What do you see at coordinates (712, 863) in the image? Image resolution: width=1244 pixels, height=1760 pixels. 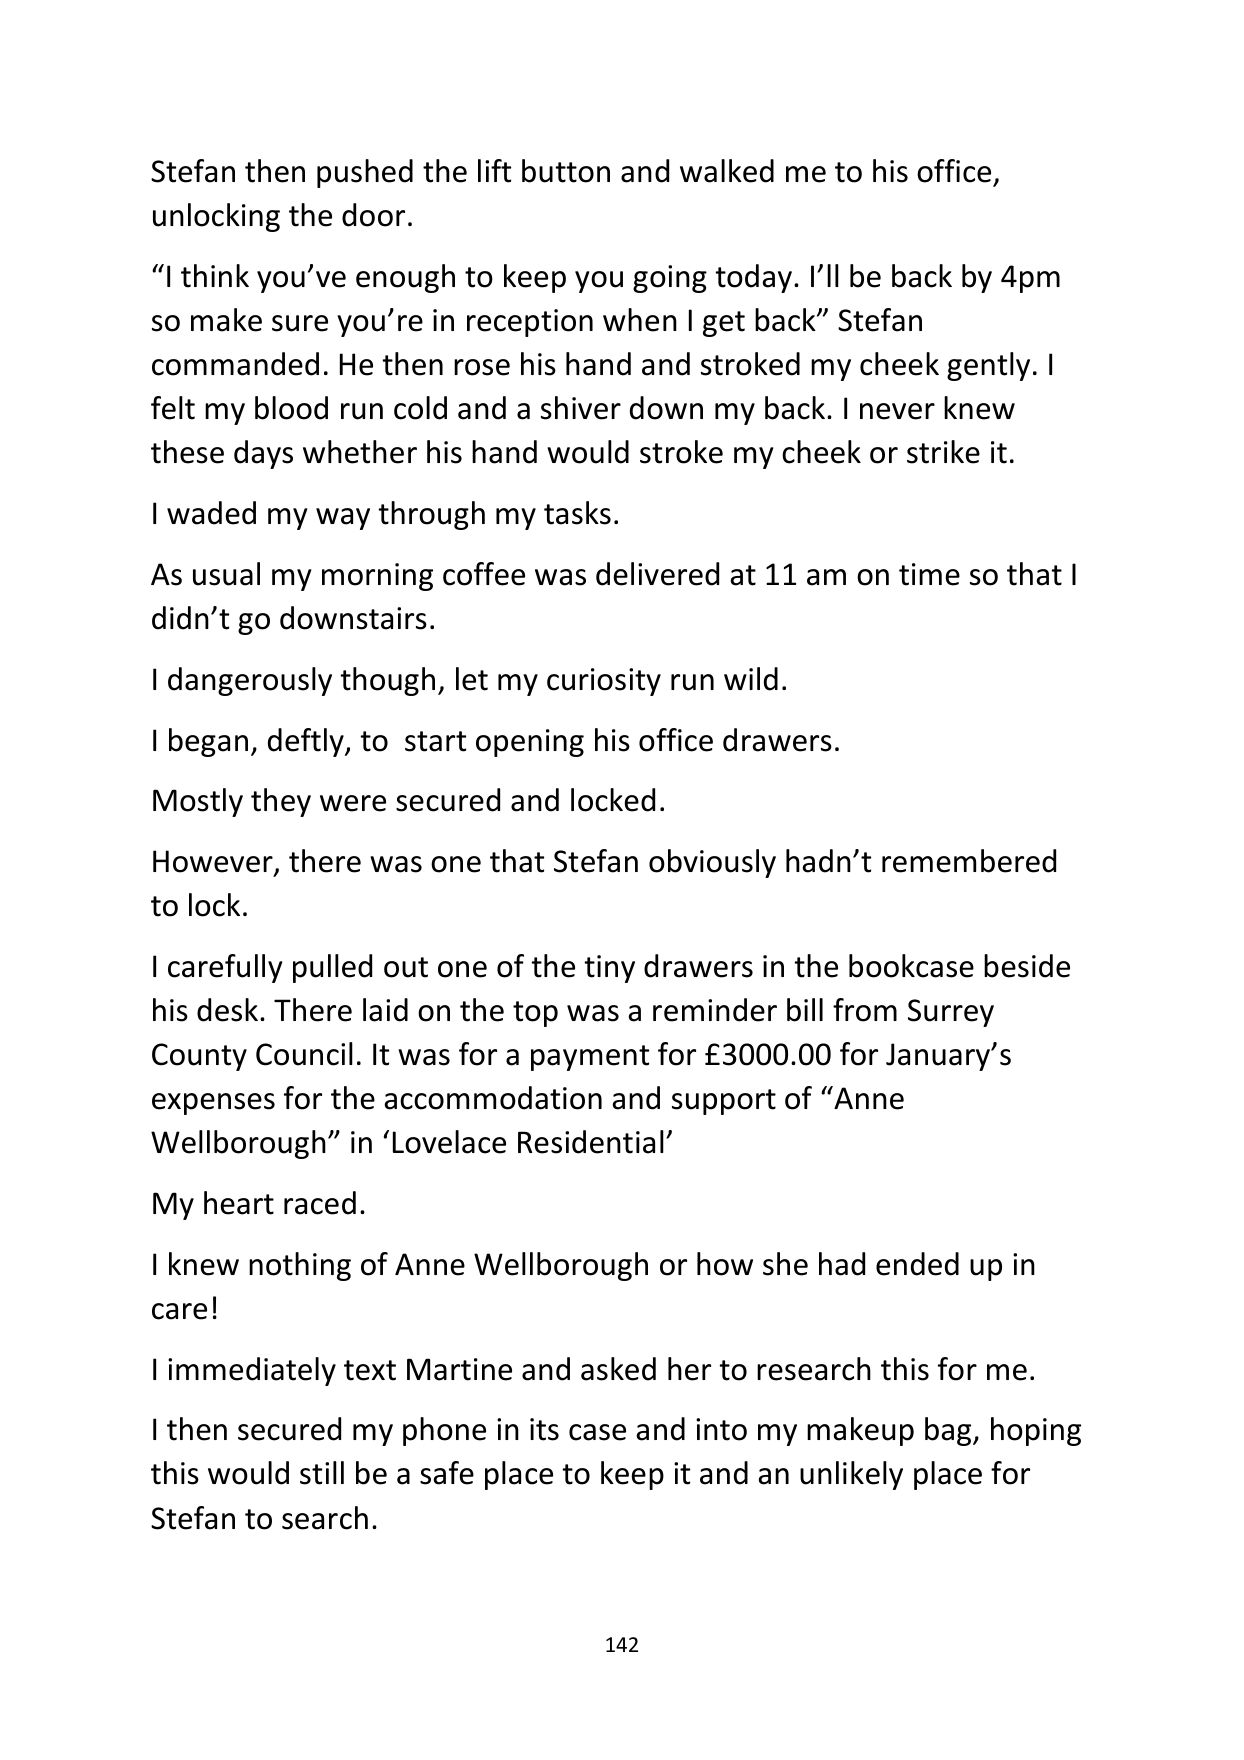 I see `obviously` at bounding box center [712, 863].
